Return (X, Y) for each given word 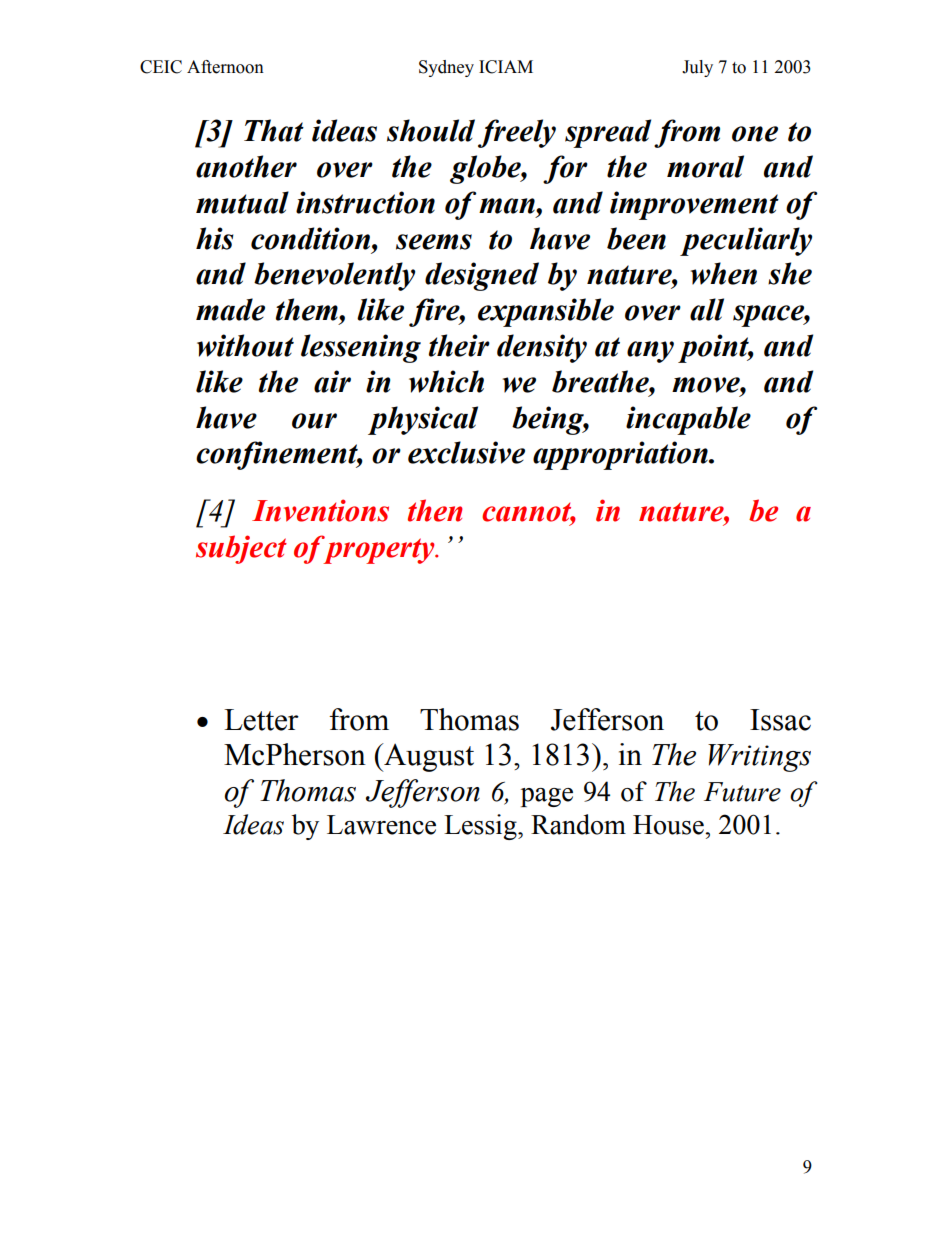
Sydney (446, 68)
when (724, 273)
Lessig (481, 827)
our (314, 421)
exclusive (466, 452)
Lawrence (381, 825)
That (274, 130)
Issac (780, 720)
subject (241, 549)
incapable (688, 420)
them (308, 309)
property (379, 550)
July (697, 68)
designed (482, 276)
